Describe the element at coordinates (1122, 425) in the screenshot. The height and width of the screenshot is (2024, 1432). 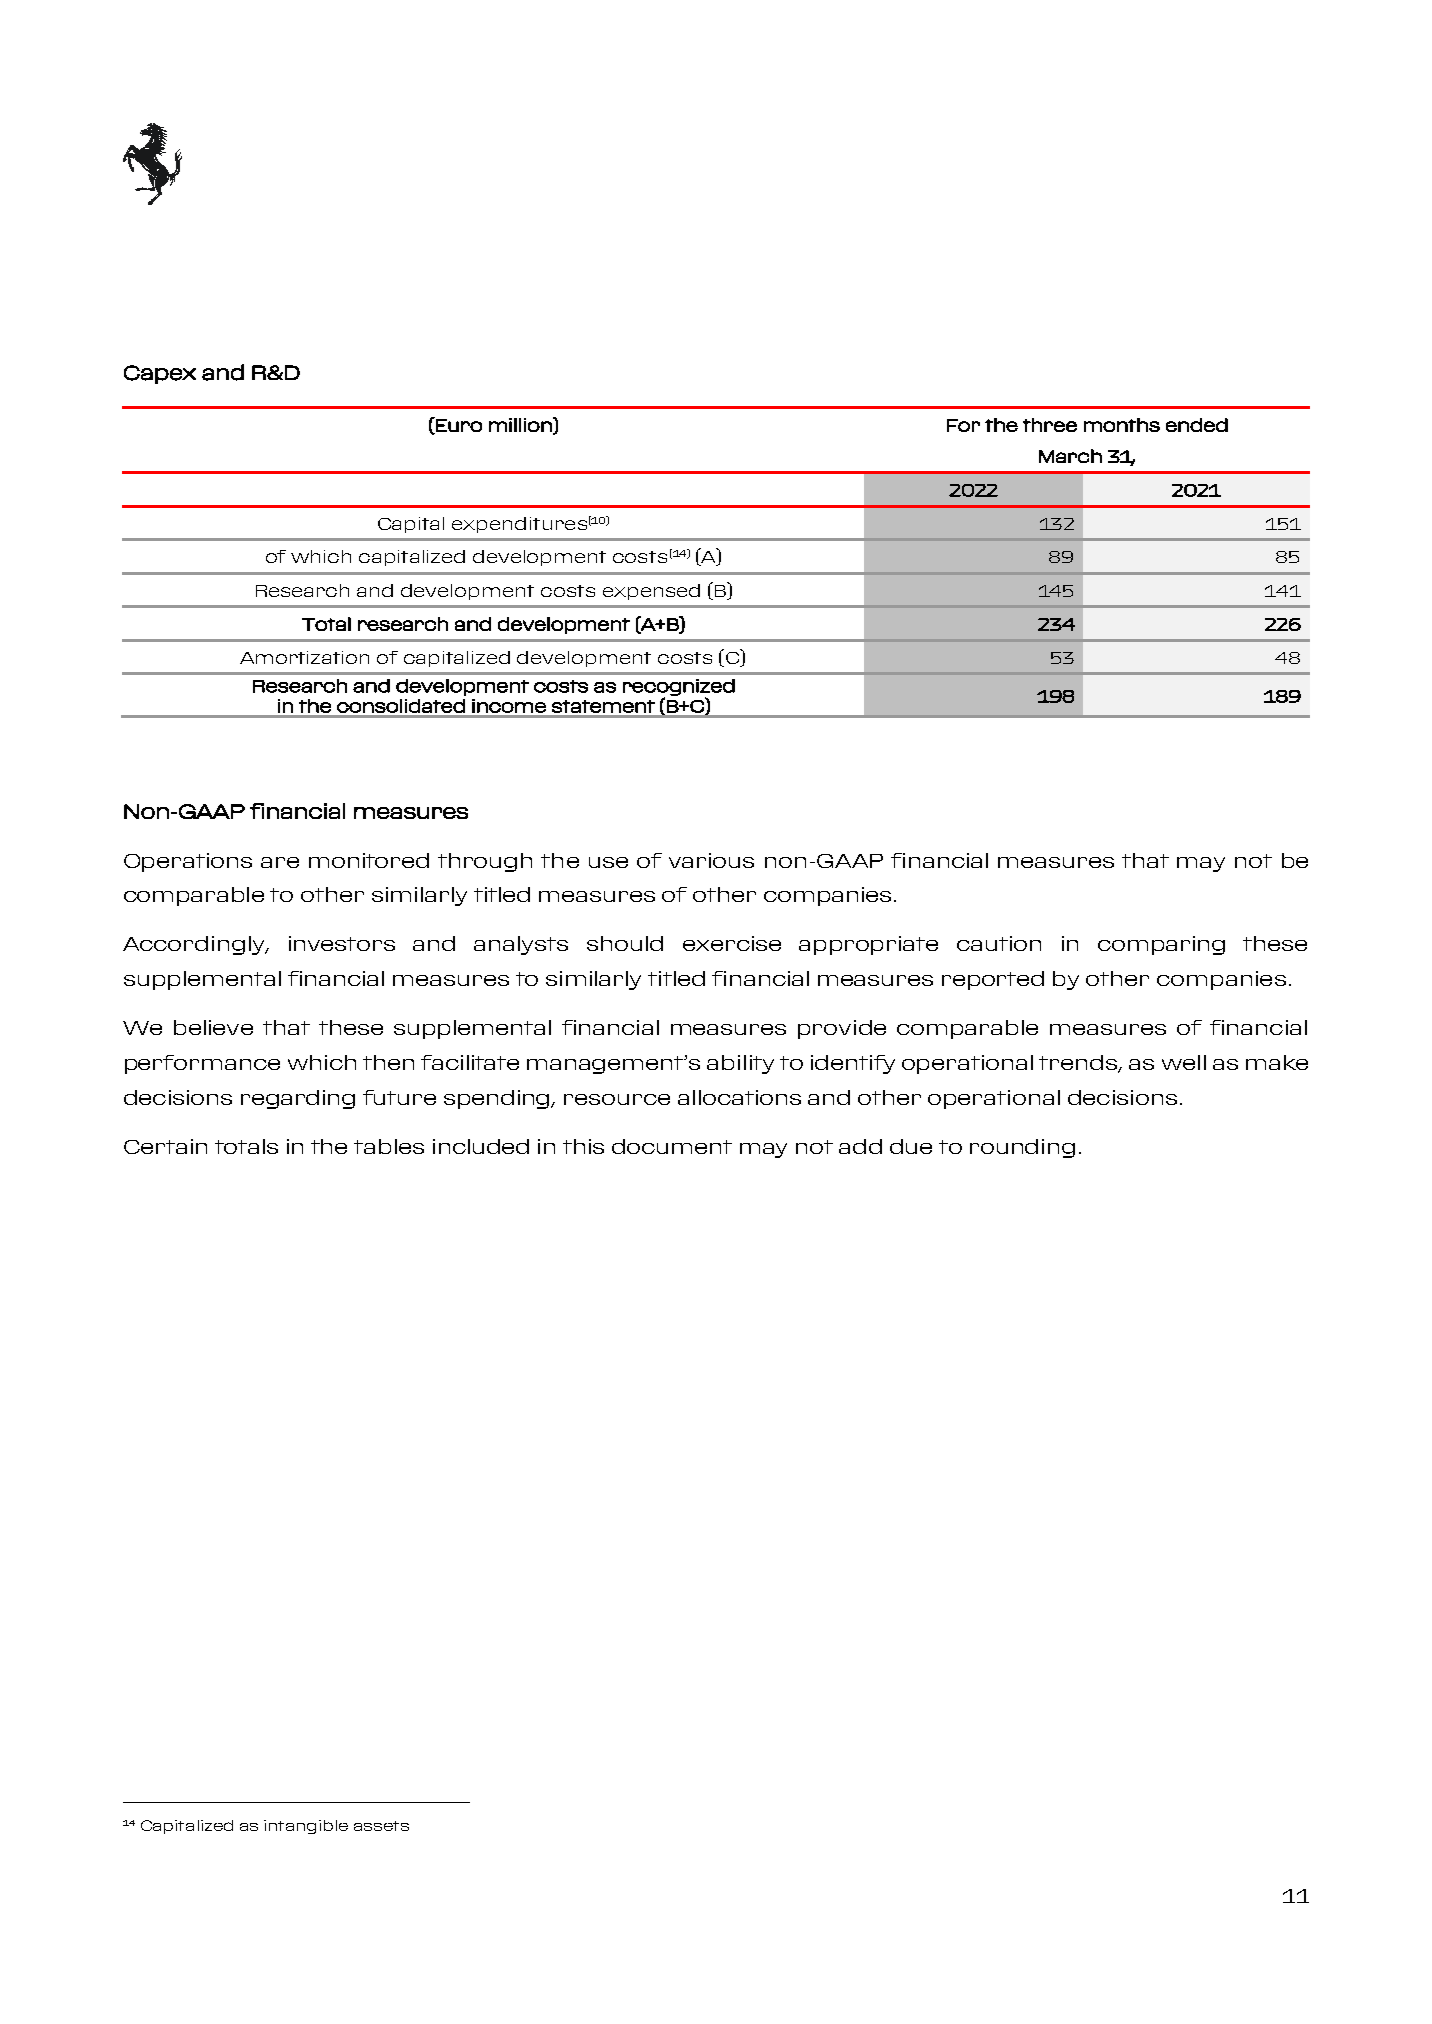
I see `months` at that location.
